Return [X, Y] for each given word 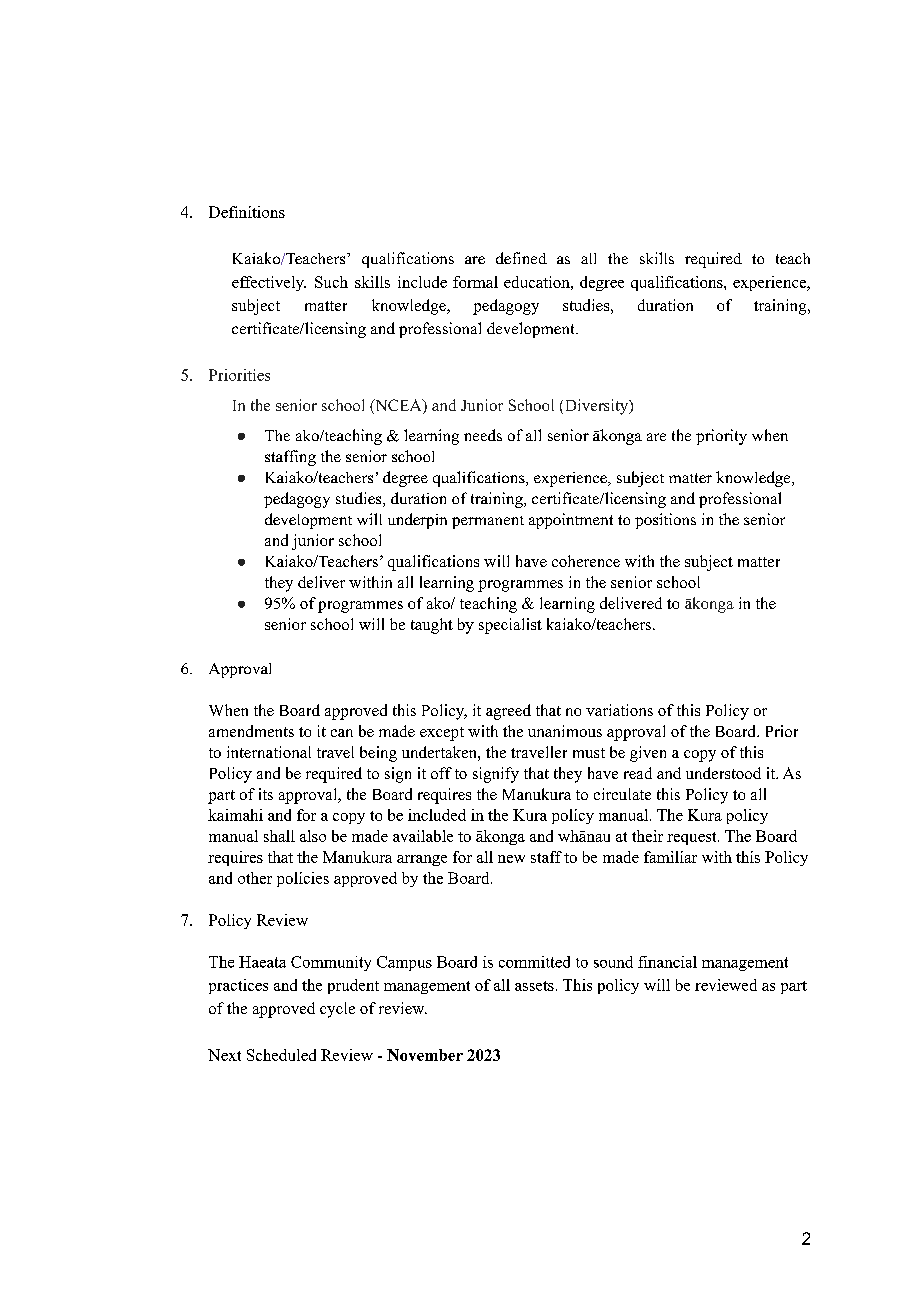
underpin [417, 521]
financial [667, 962]
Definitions [247, 212]
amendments [251, 731]
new [511, 859]
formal [475, 282]
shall [279, 836]
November [425, 1055]
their [647, 836]
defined [521, 258]
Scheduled [281, 1055]
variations [619, 710]
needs [483, 435]
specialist [510, 626]
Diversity [598, 407]
